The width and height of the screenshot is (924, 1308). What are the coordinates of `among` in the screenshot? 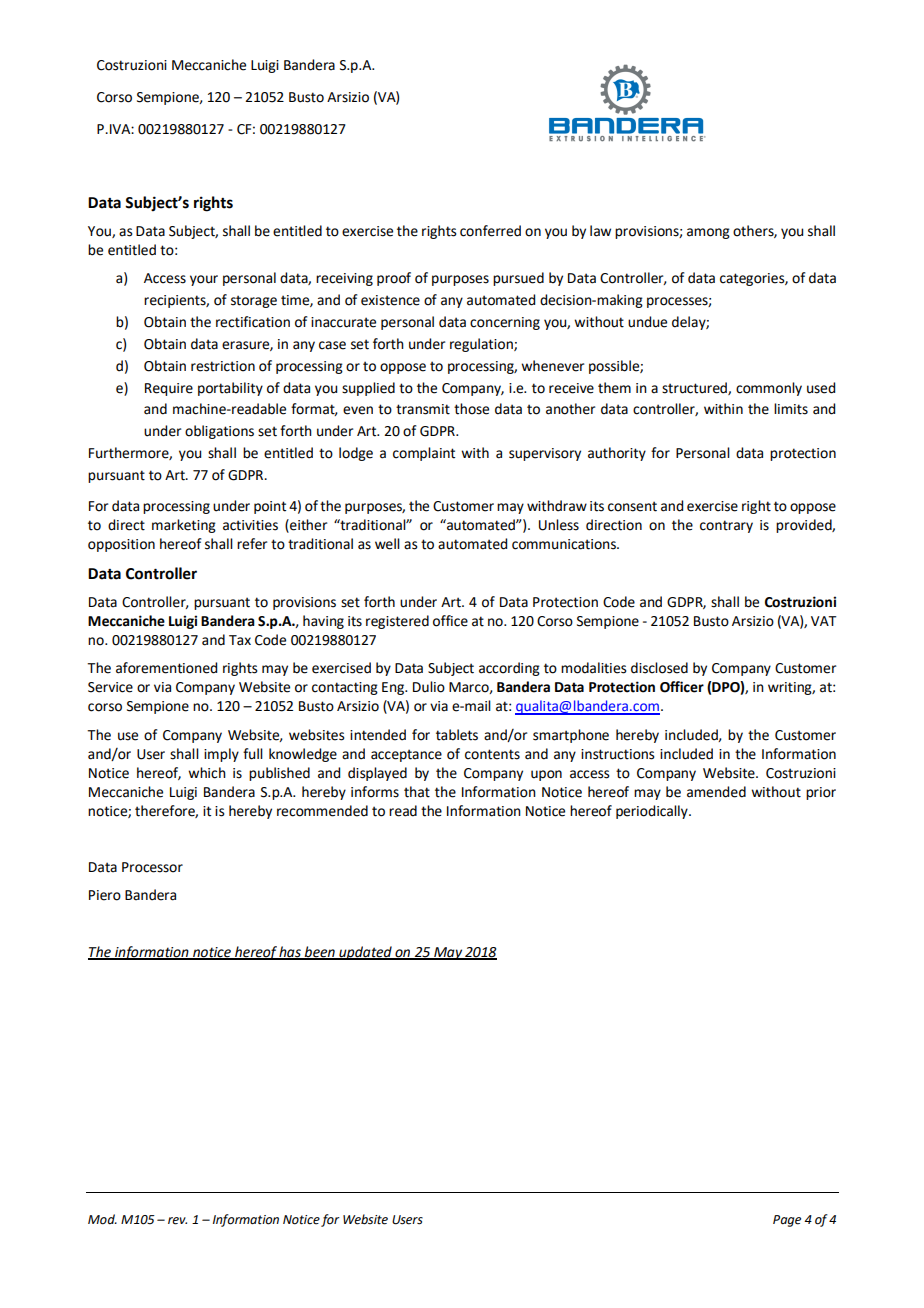 It's located at (708, 233).
